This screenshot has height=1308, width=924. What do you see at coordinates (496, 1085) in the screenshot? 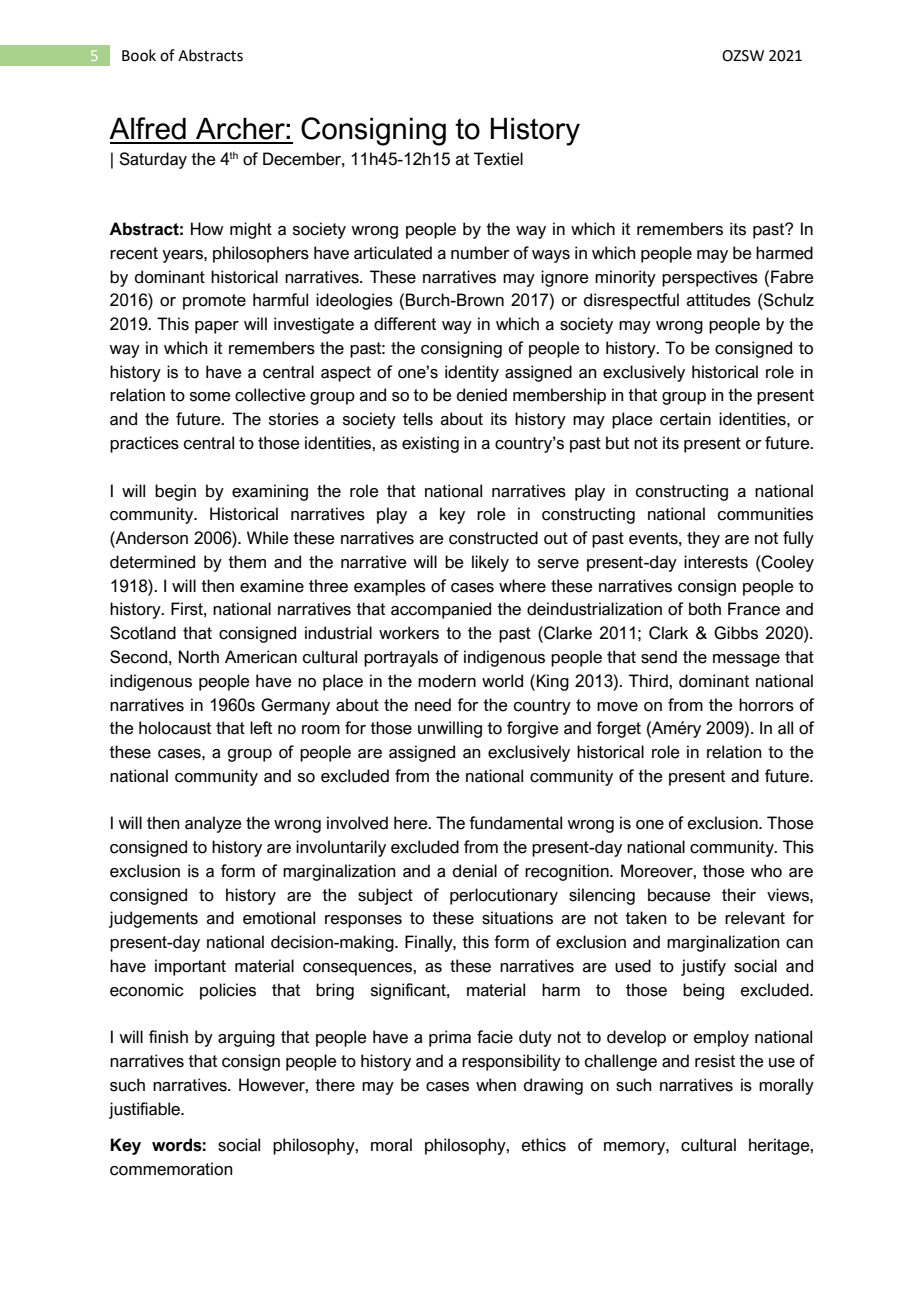
I see `when` at bounding box center [496, 1085].
